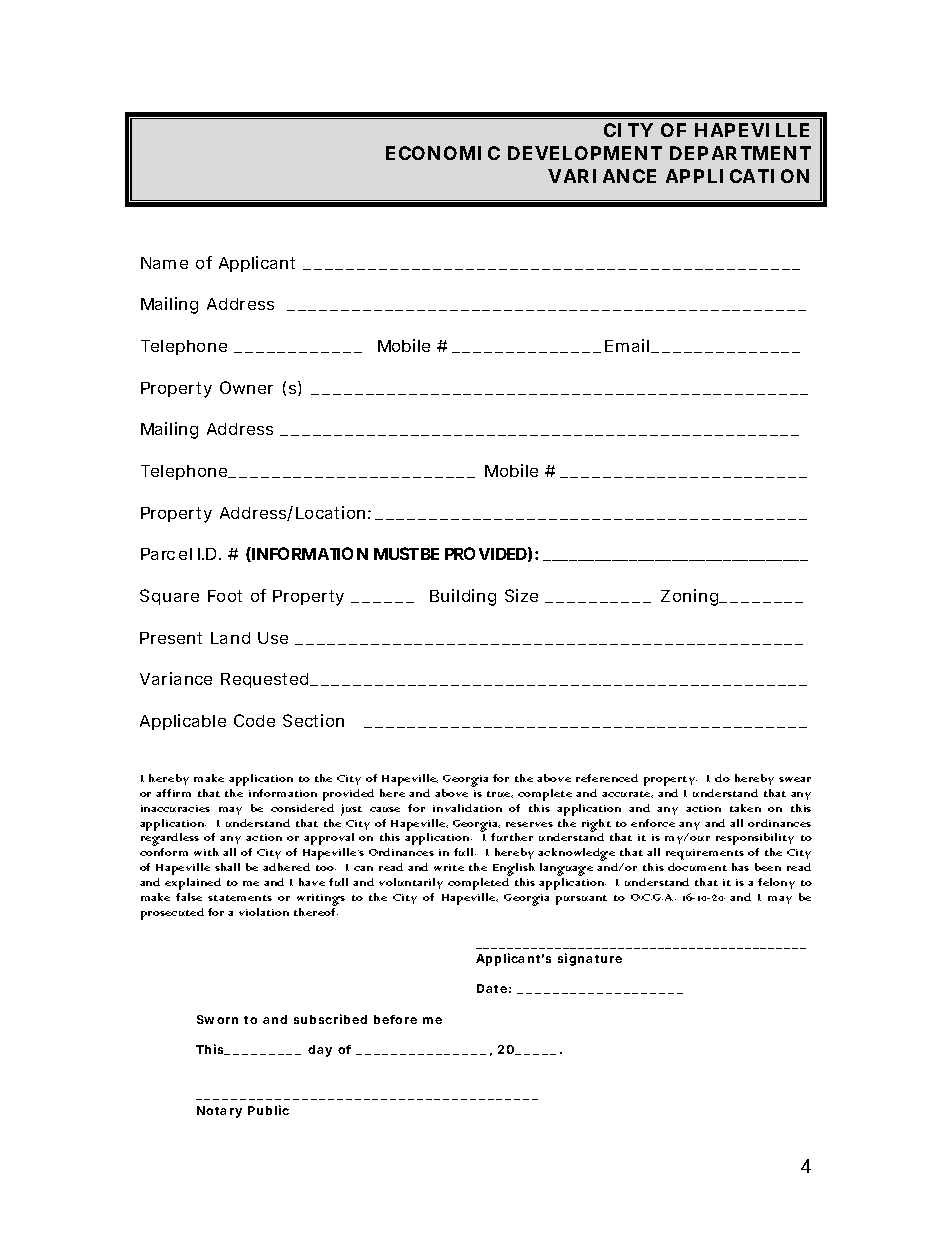  What do you see at coordinates (396, 553) in the screenshot?
I see `MUST` at bounding box center [396, 553].
